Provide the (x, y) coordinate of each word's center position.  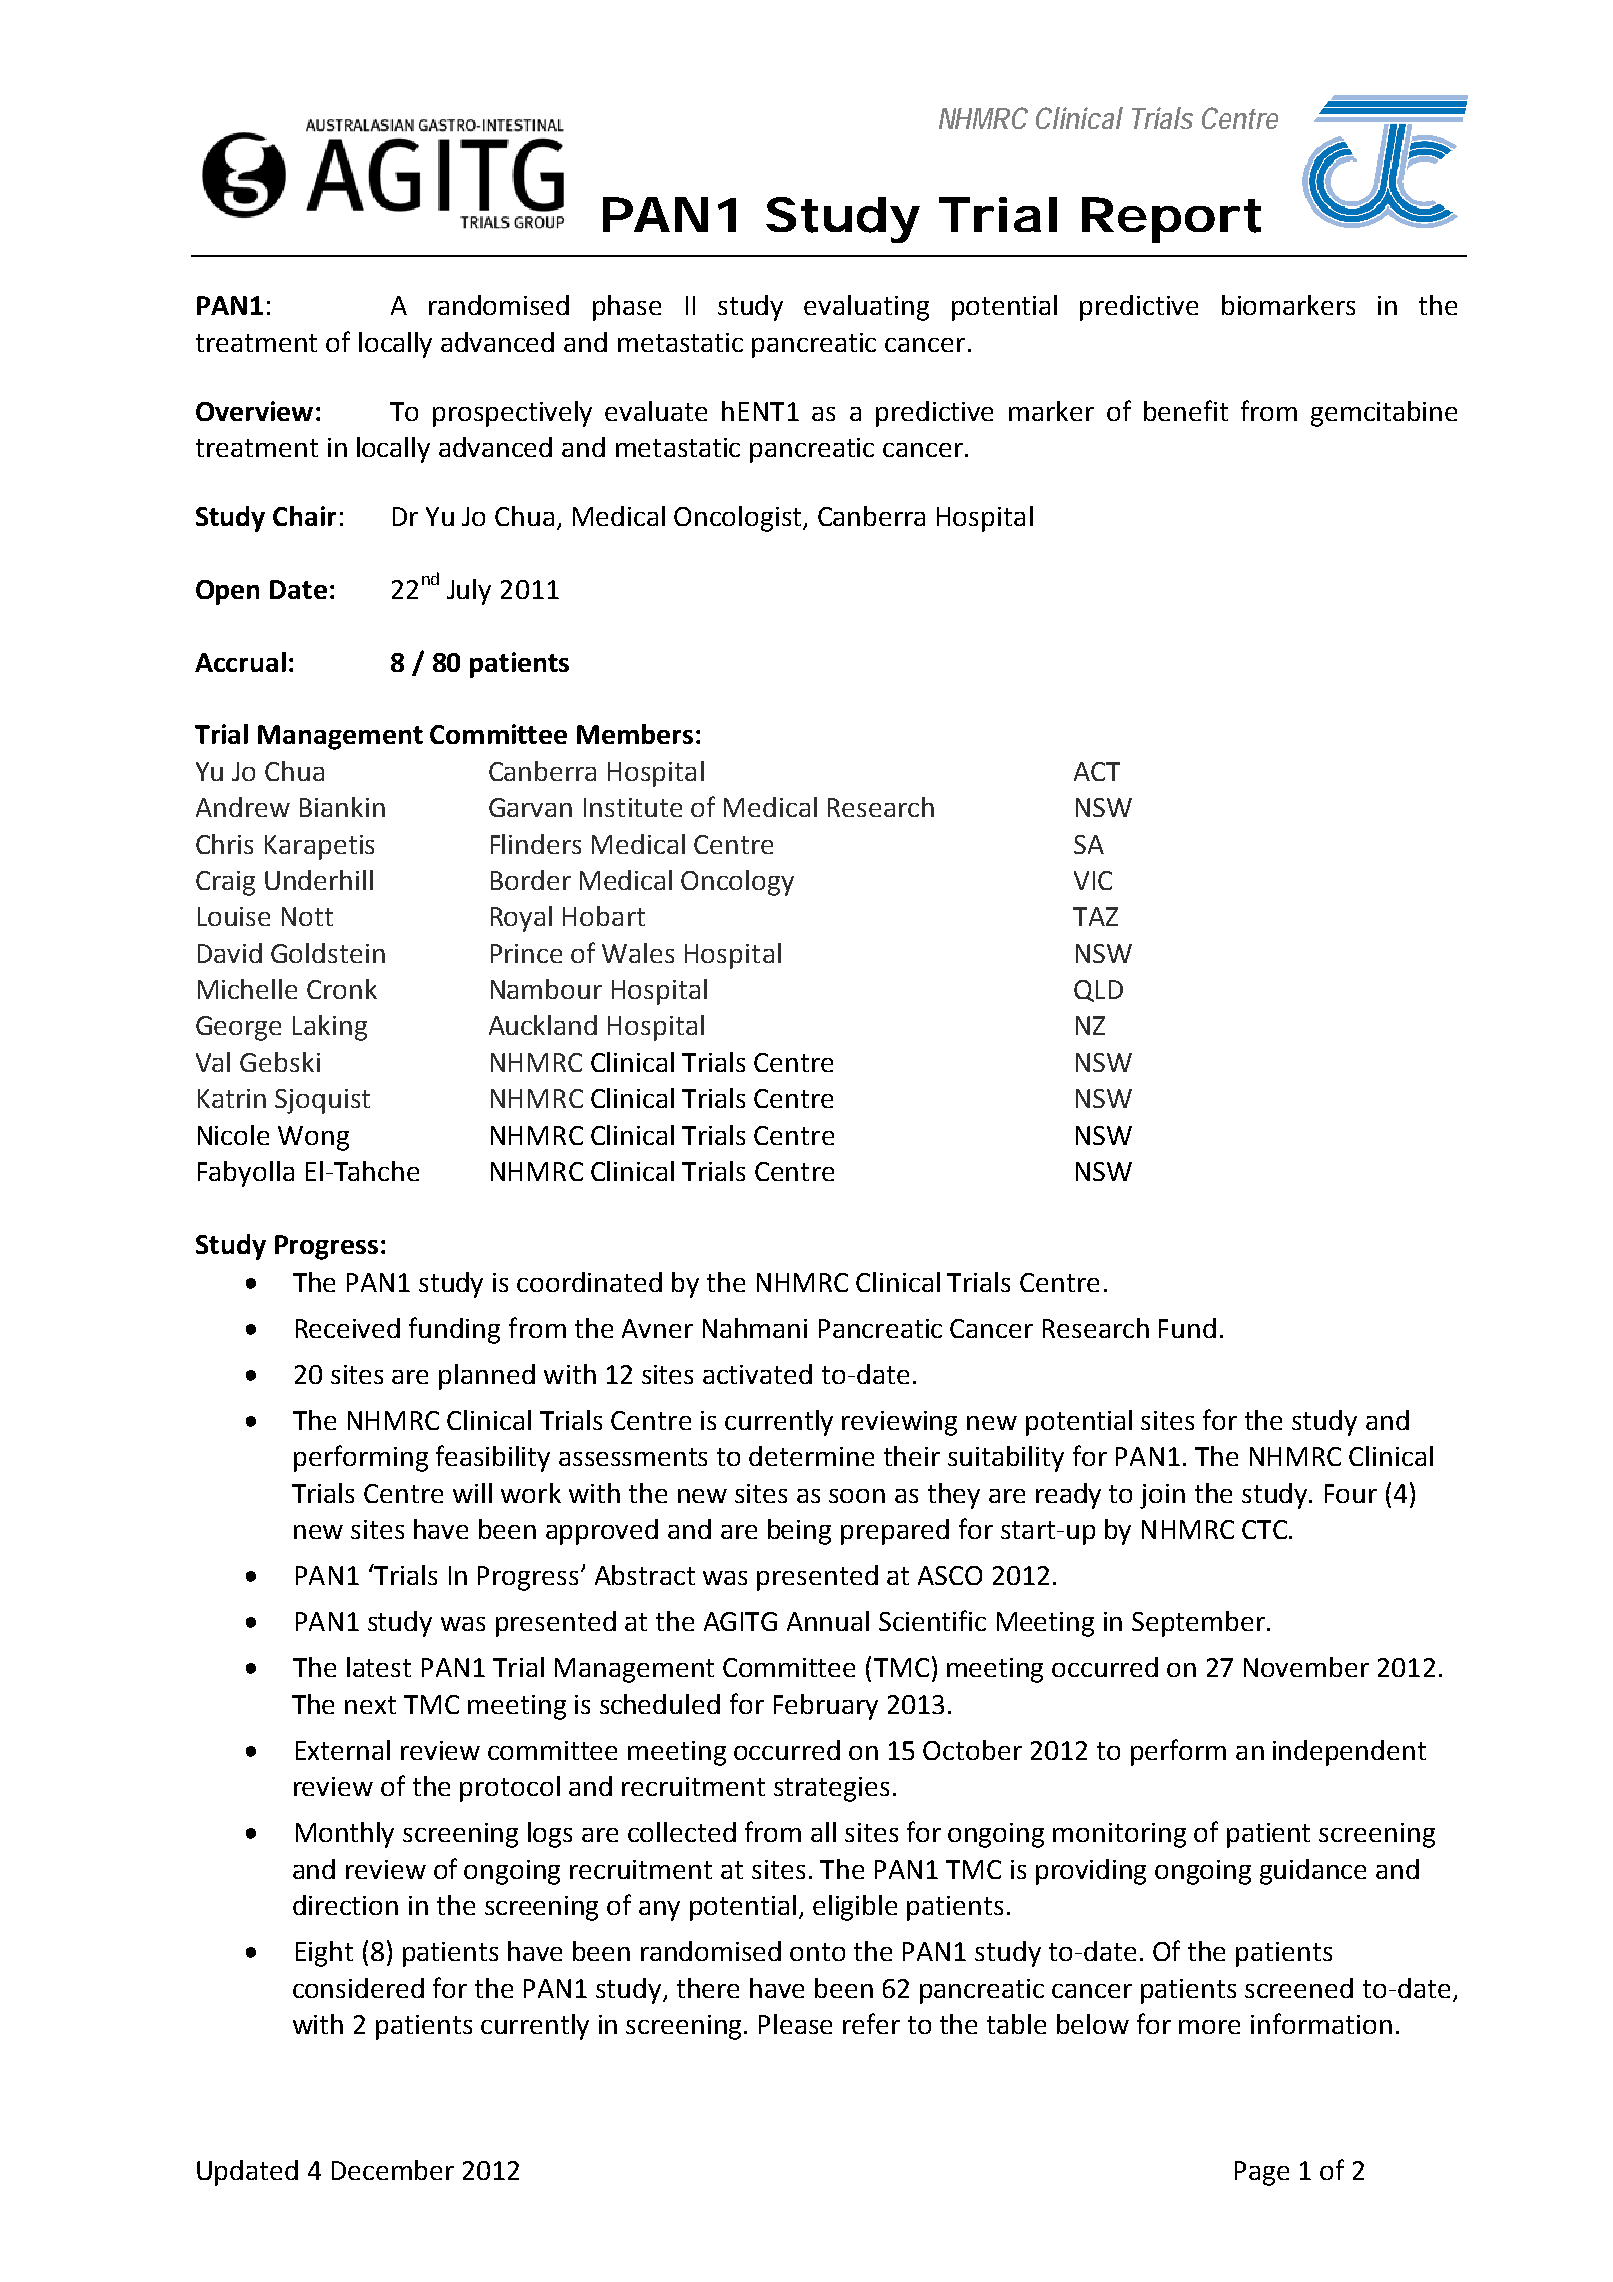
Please (795, 2024)
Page (1262, 2173)
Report (1171, 220)
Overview (254, 411)
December (393, 2170)
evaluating (866, 308)
